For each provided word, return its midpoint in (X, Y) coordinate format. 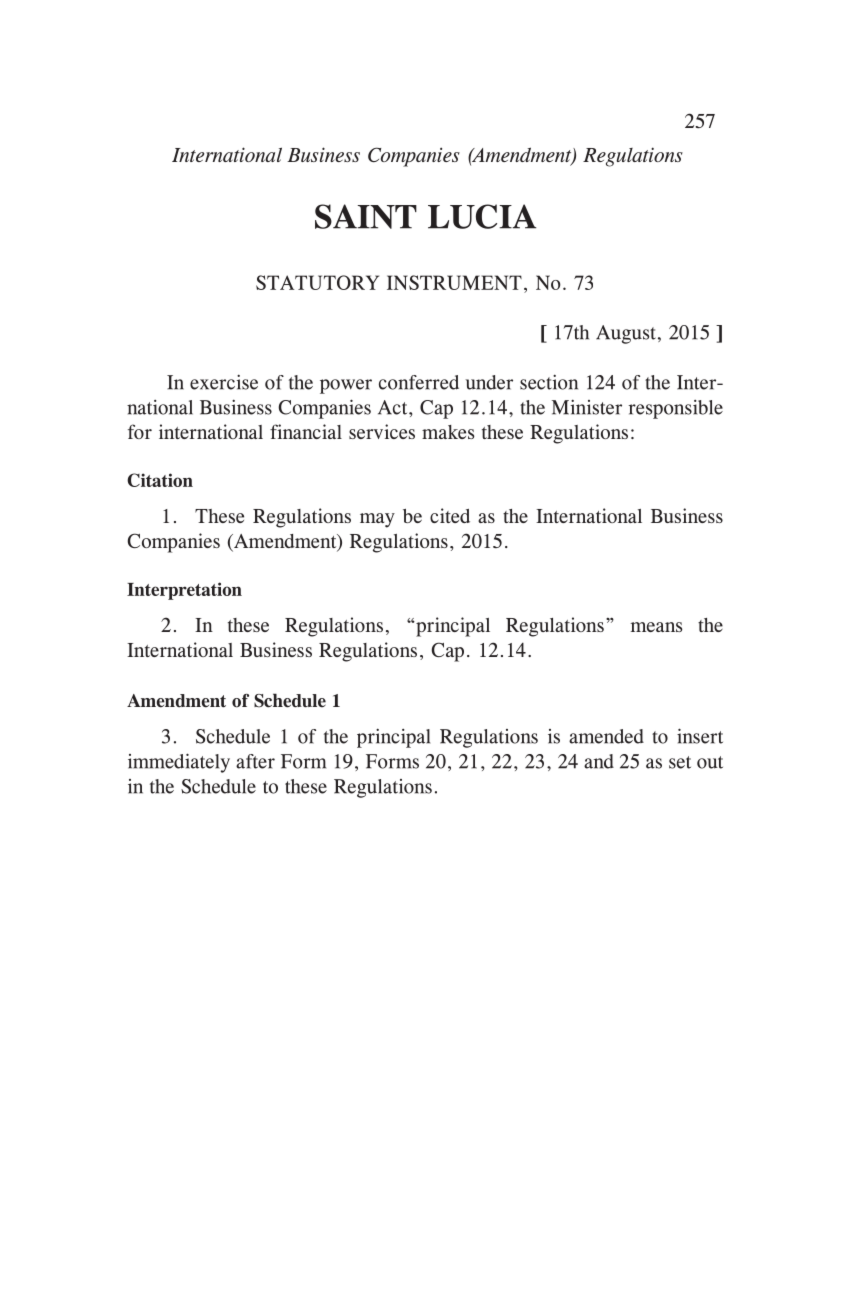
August (626, 334)
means (657, 627)
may (377, 520)
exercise (224, 382)
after (255, 761)
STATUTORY (317, 282)
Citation (160, 480)
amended (606, 736)
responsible (676, 409)
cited (450, 515)
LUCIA (482, 216)
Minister (587, 407)
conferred (419, 382)
